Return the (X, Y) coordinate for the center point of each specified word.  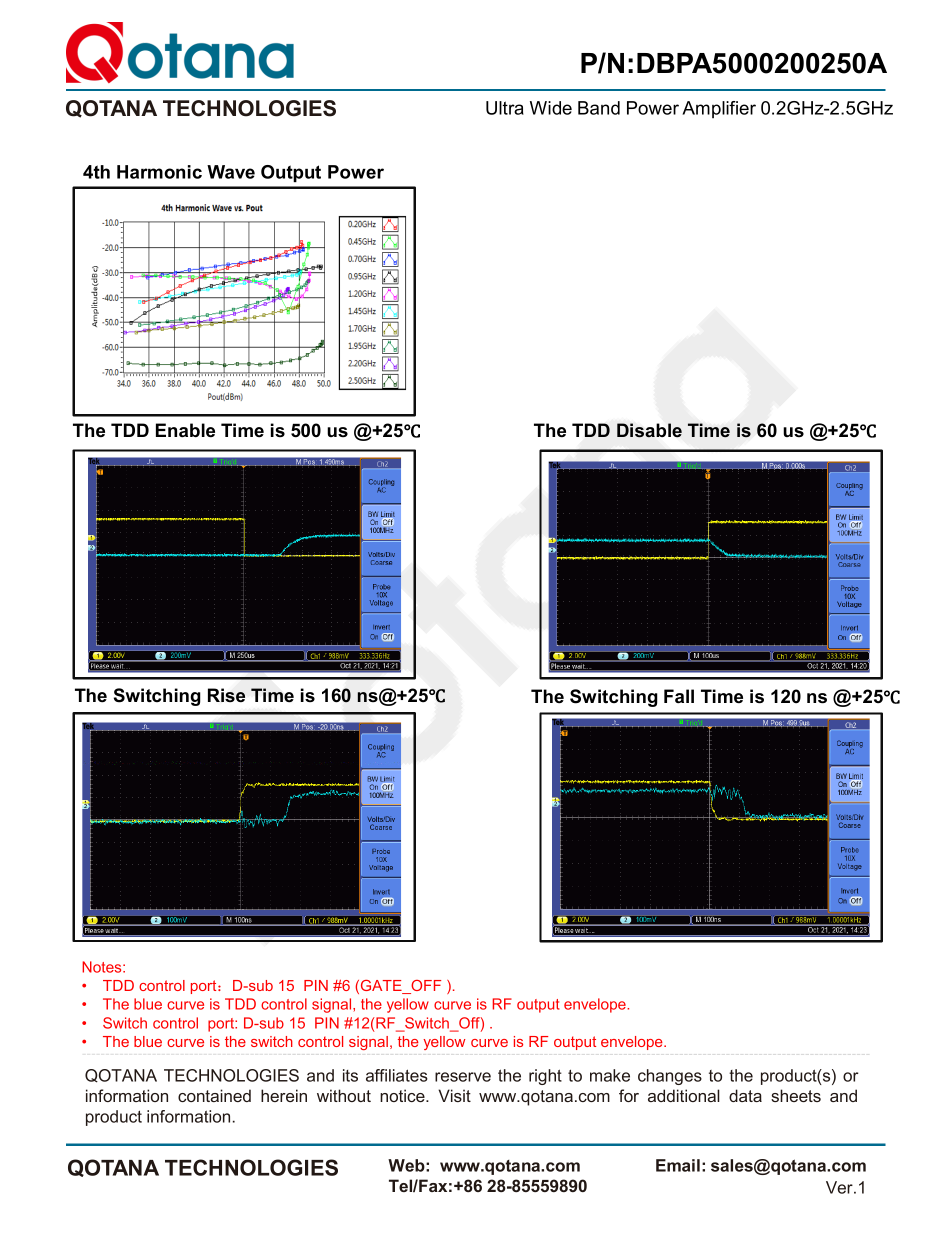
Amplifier (719, 109)
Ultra (505, 108)
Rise (226, 695)
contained (214, 1095)
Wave (231, 172)
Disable (649, 430)
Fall (679, 696)
